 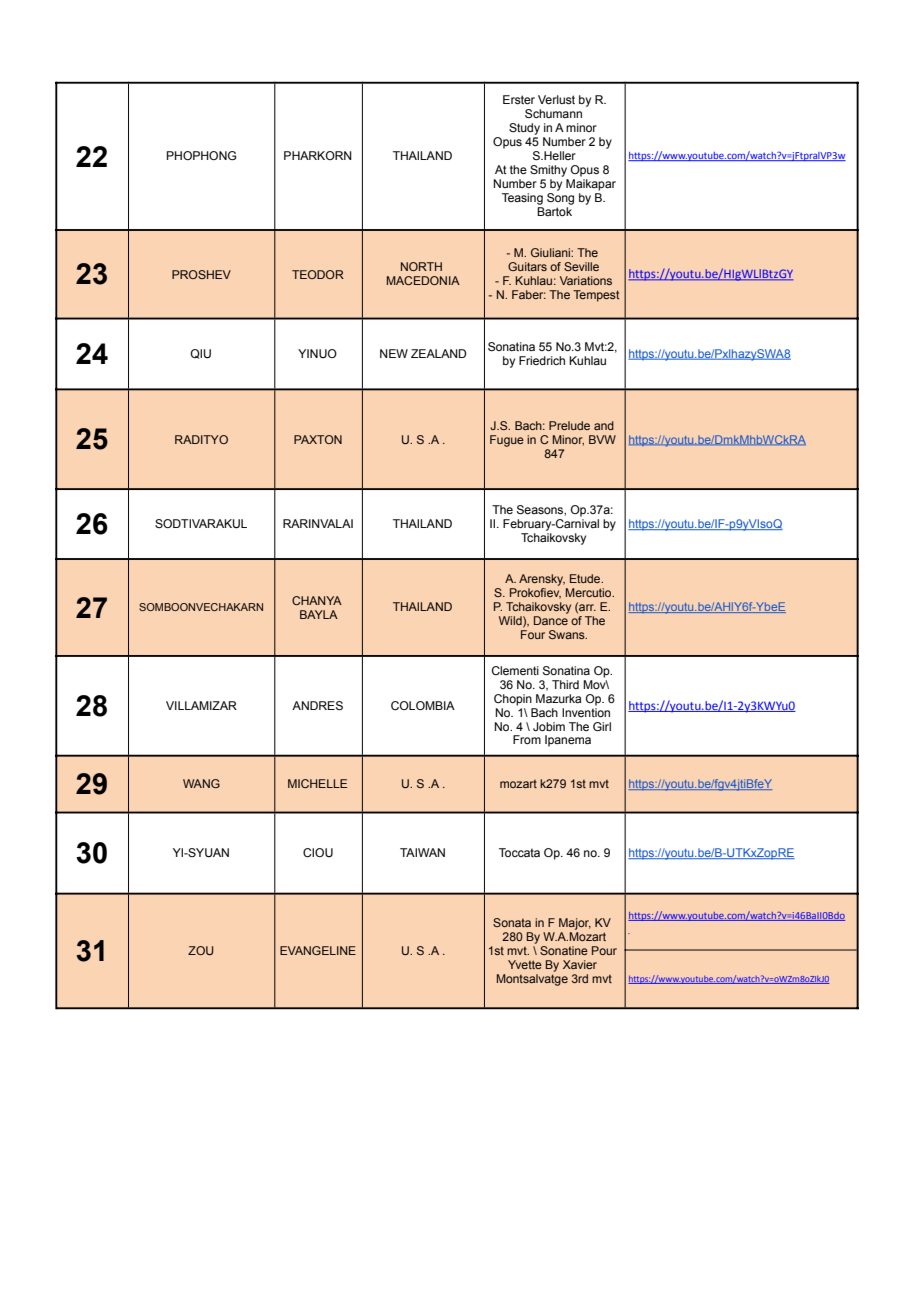 What do you see at coordinates (575, 924) in the image?
I see `Major` at bounding box center [575, 924].
